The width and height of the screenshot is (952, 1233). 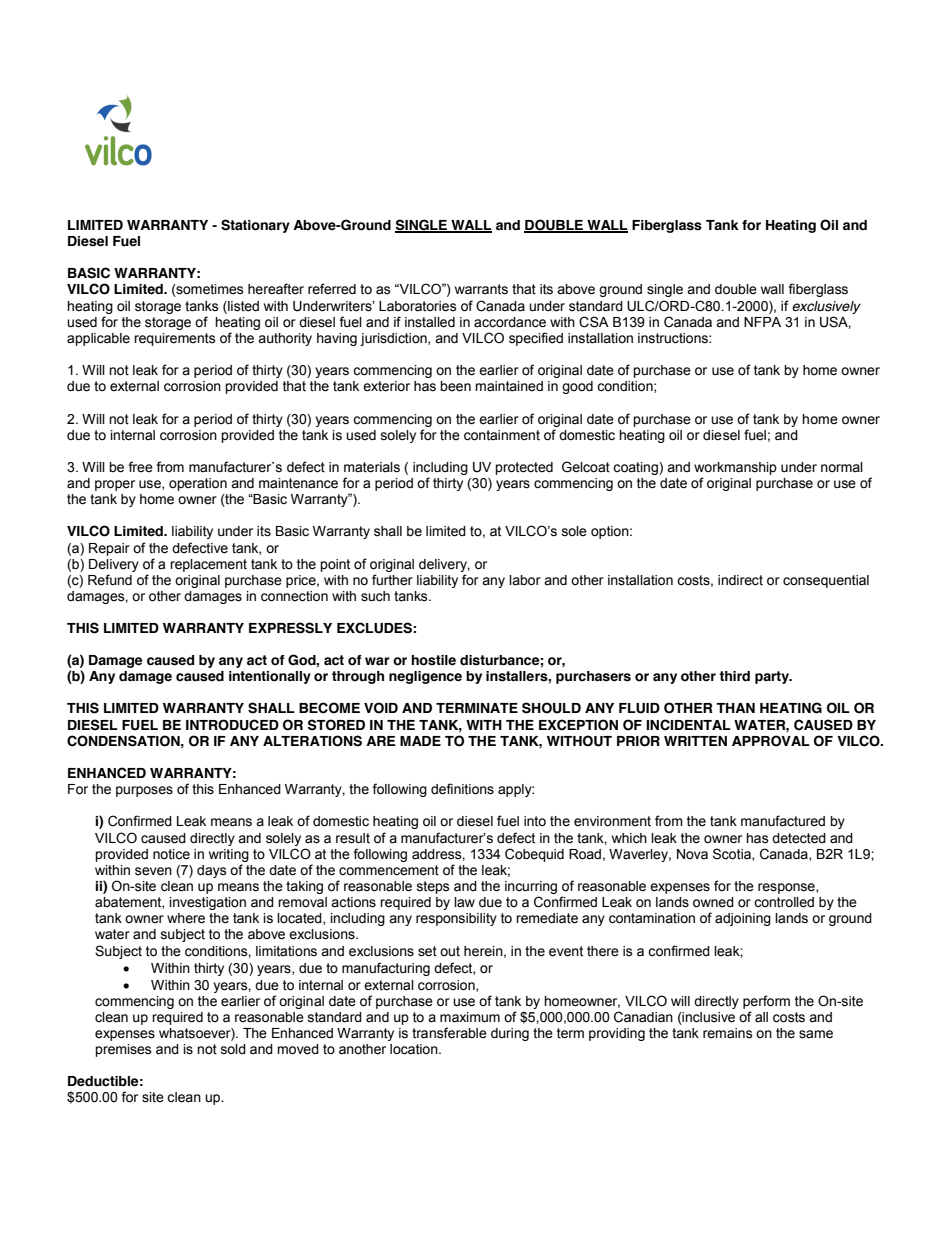 I want to click on free, so click(x=140, y=466).
